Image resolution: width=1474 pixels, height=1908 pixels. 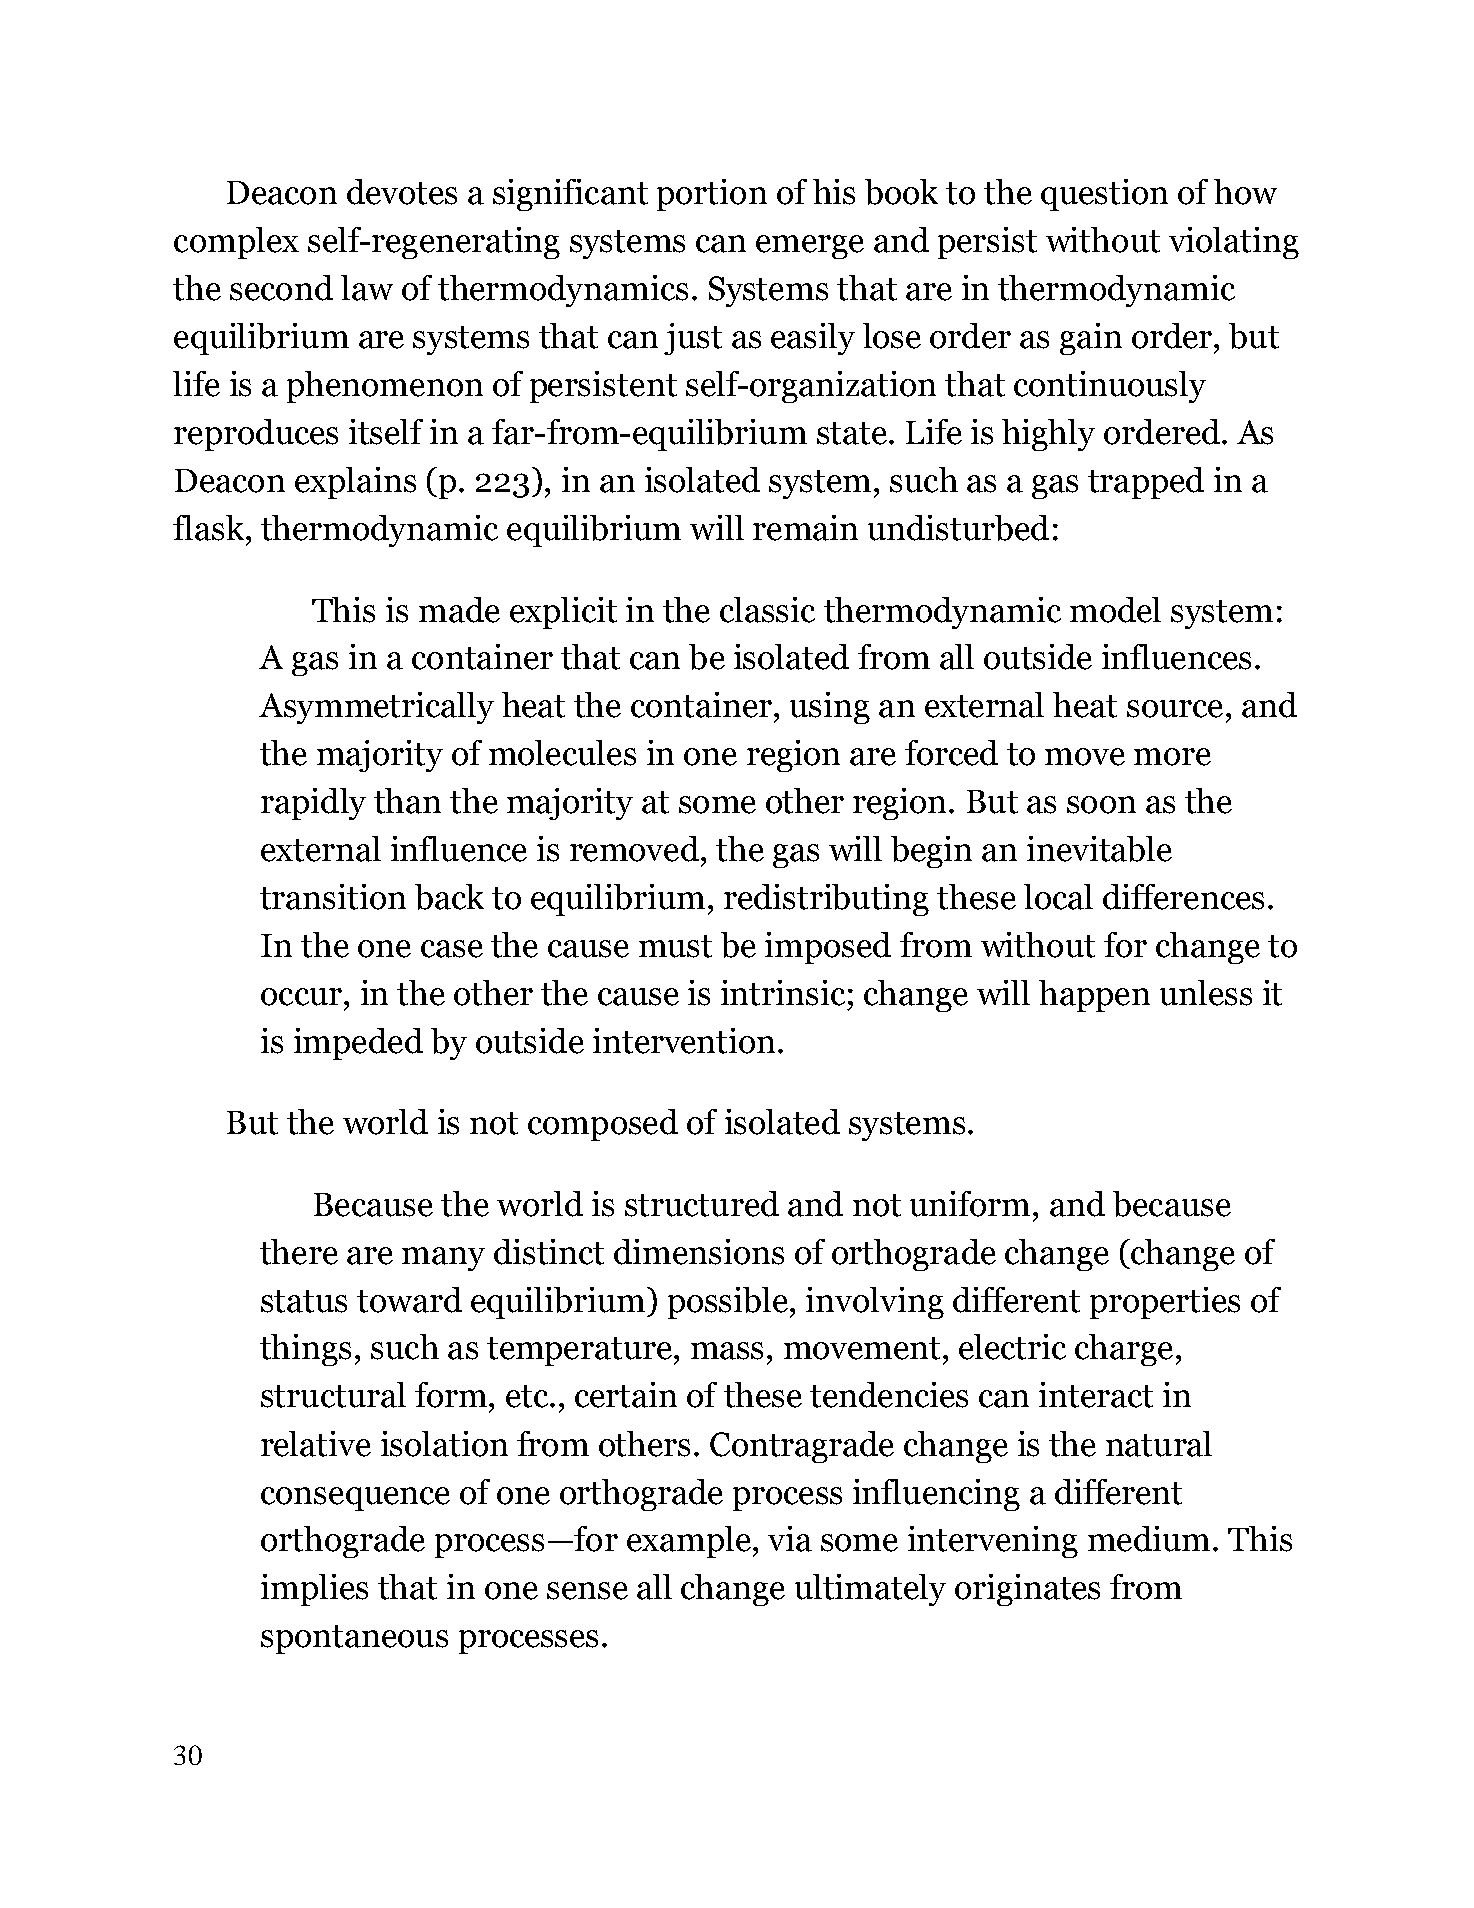 I want to click on structured, so click(x=702, y=1204).
